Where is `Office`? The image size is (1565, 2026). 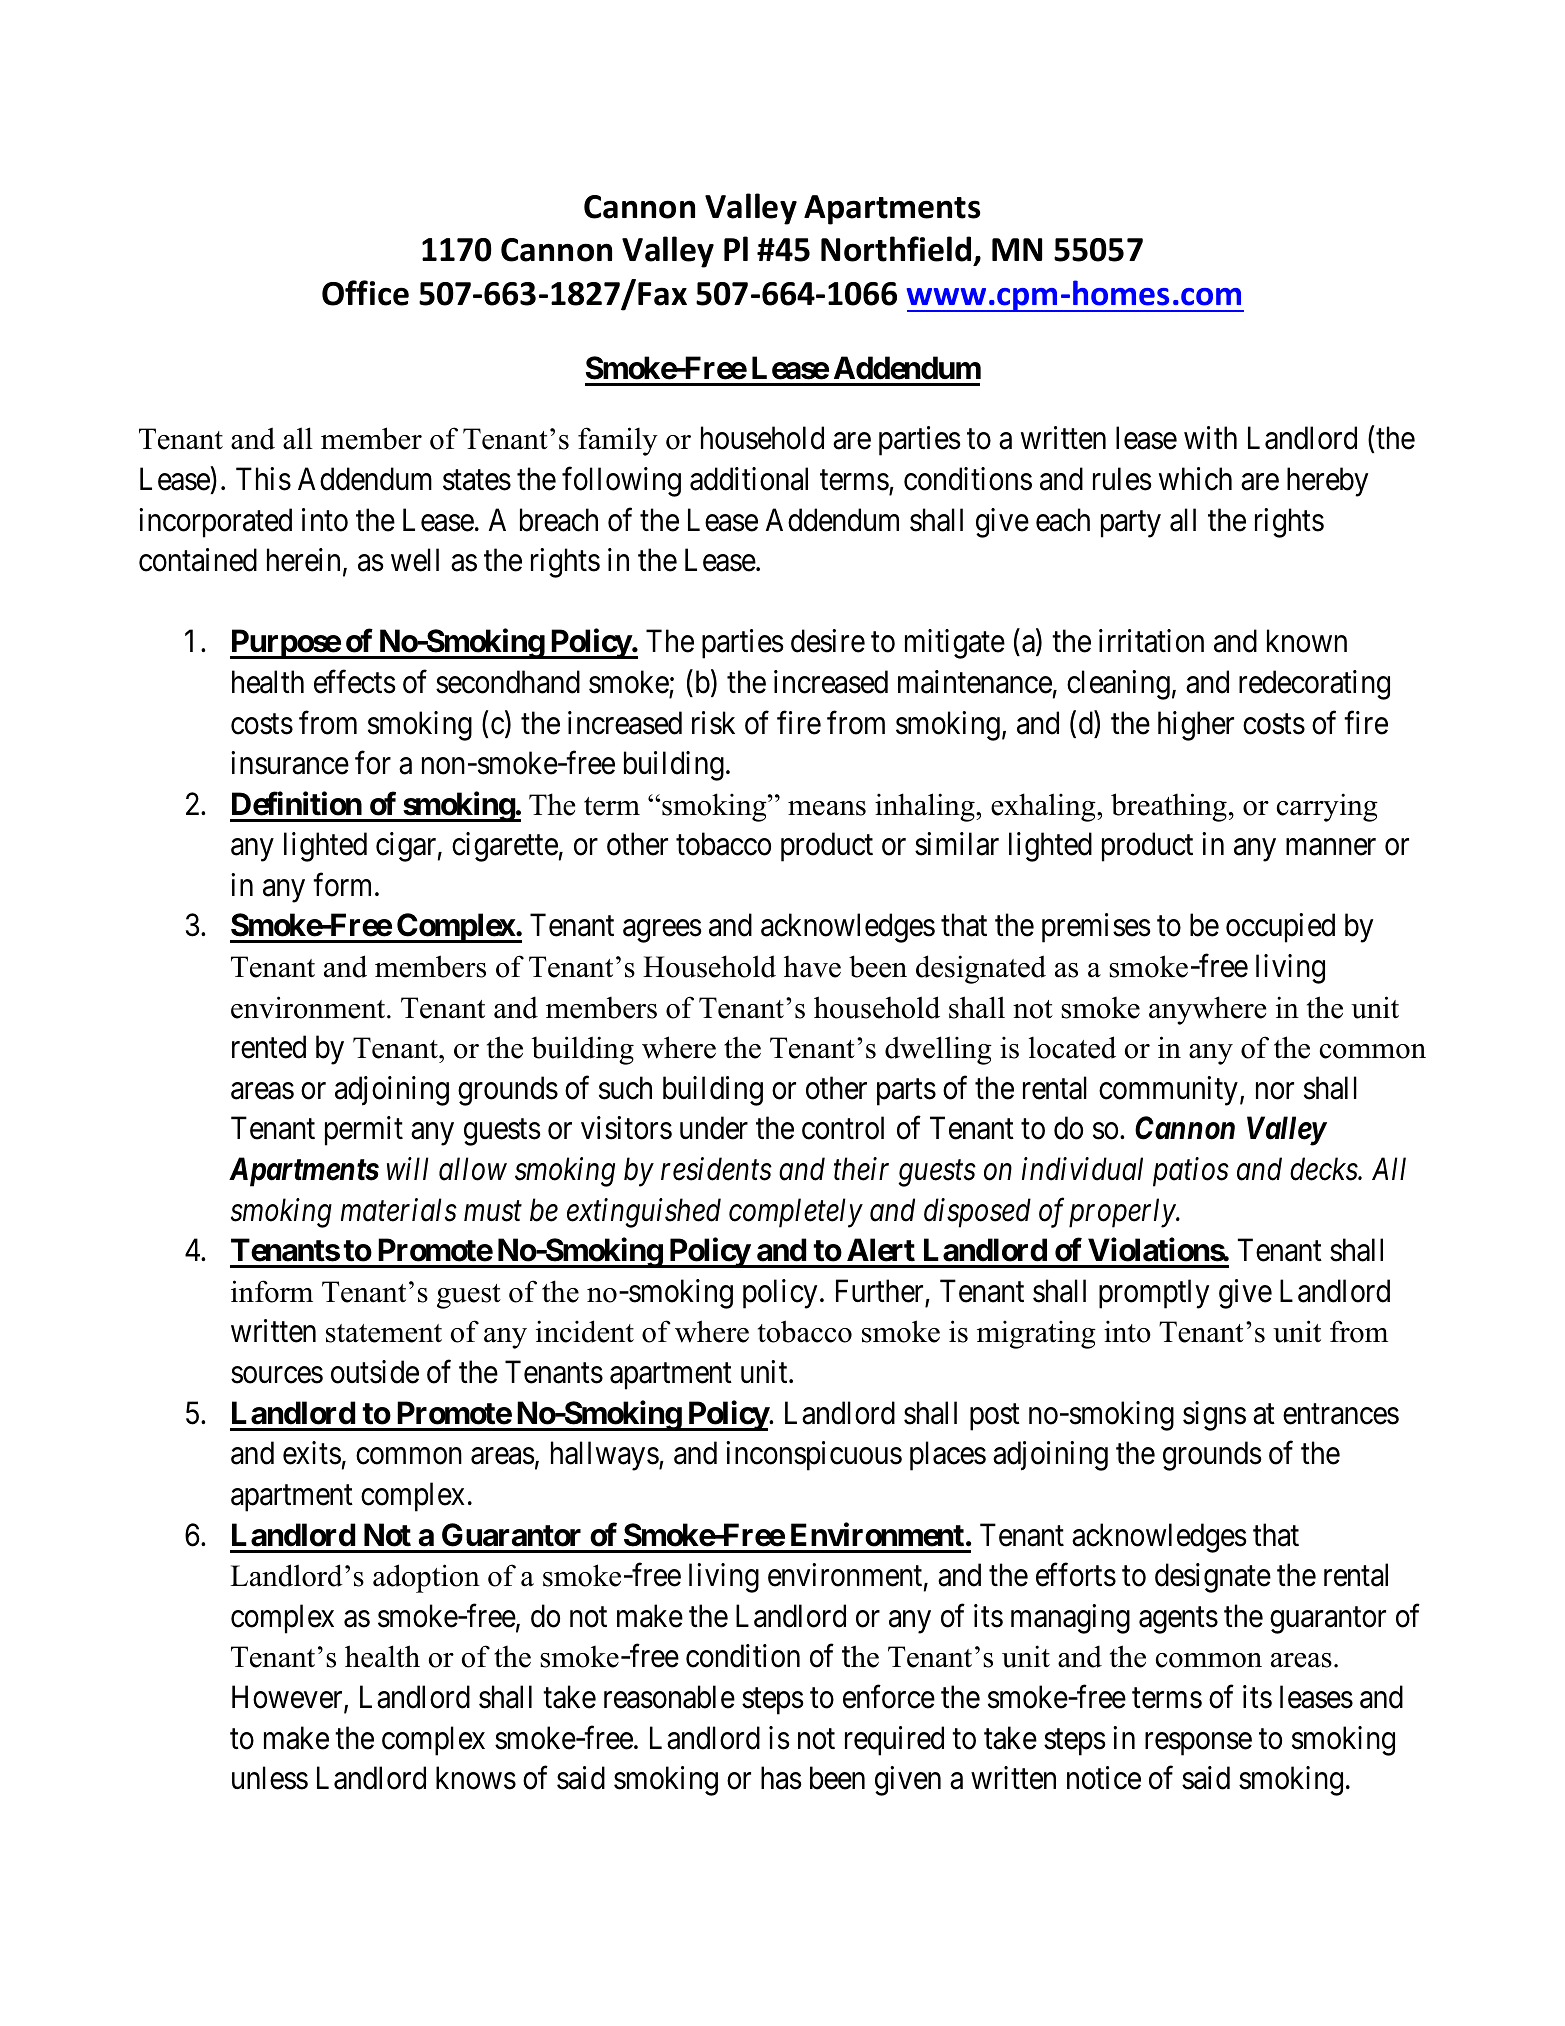
Office is located at coordinates (365, 293).
